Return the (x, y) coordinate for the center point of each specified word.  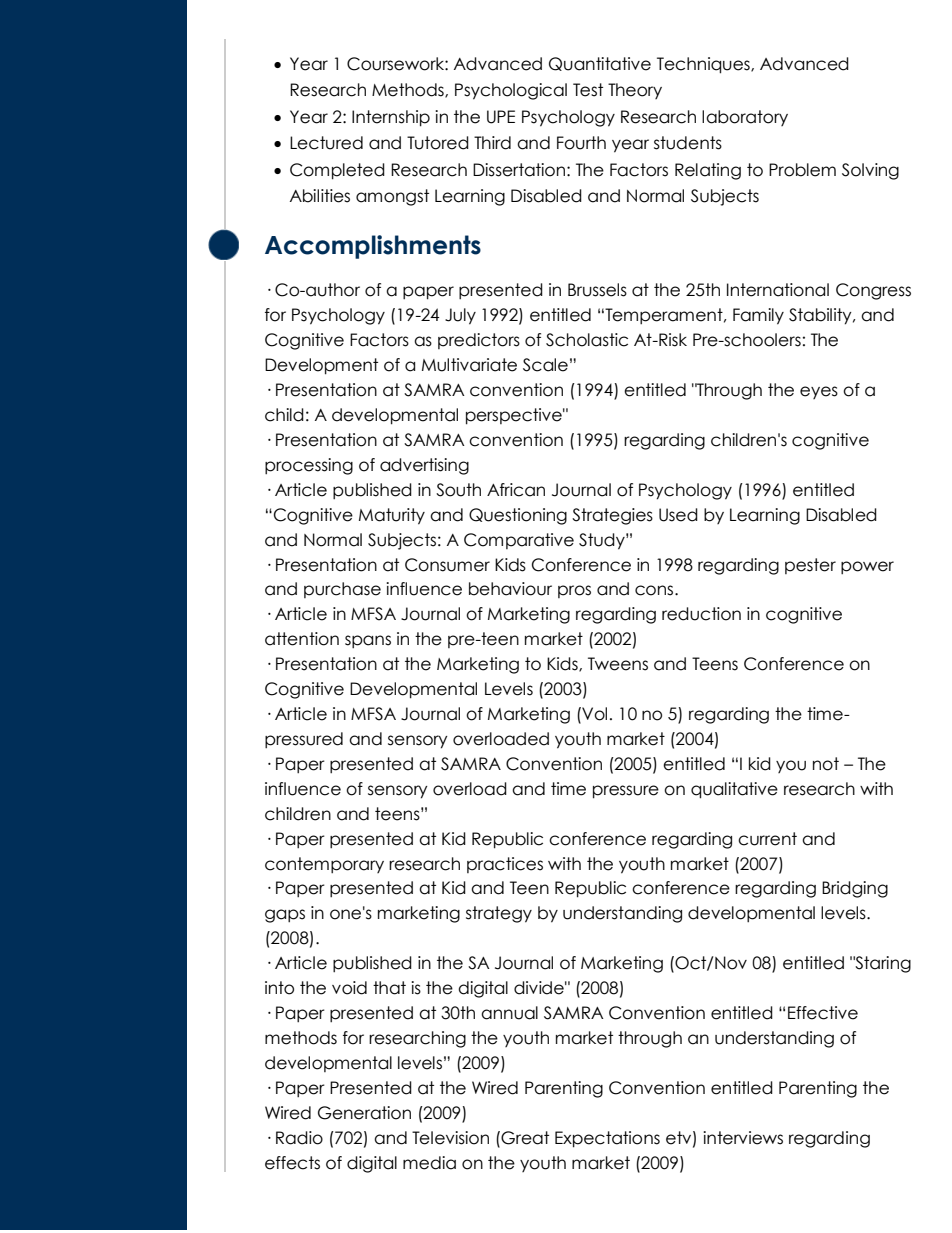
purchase (342, 590)
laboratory (745, 118)
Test (588, 90)
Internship (391, 118)
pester (810, 566)
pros (574, 591)
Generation (364, 1113)
